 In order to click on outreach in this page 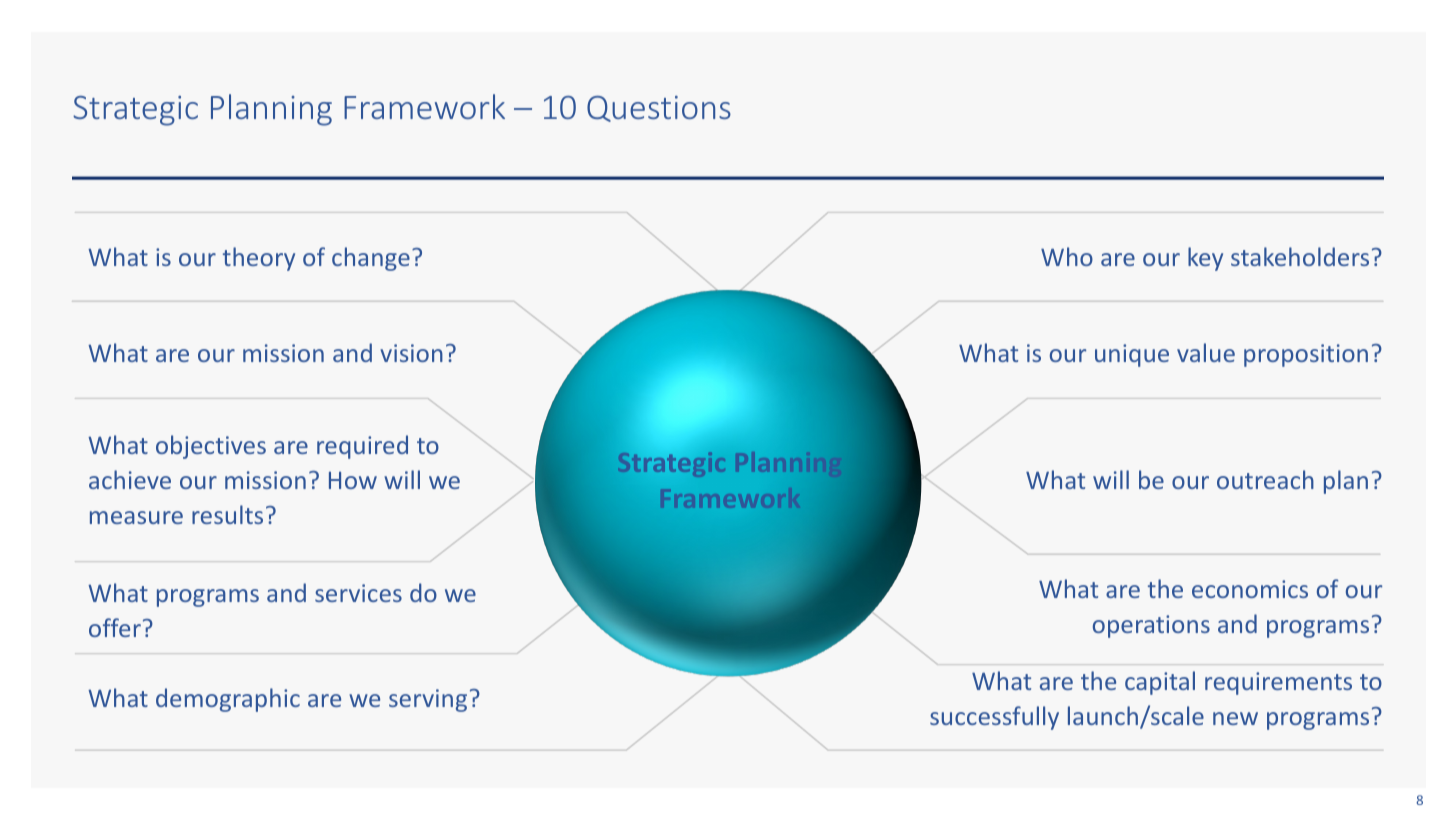, I will do `click(1265, 479)`.
